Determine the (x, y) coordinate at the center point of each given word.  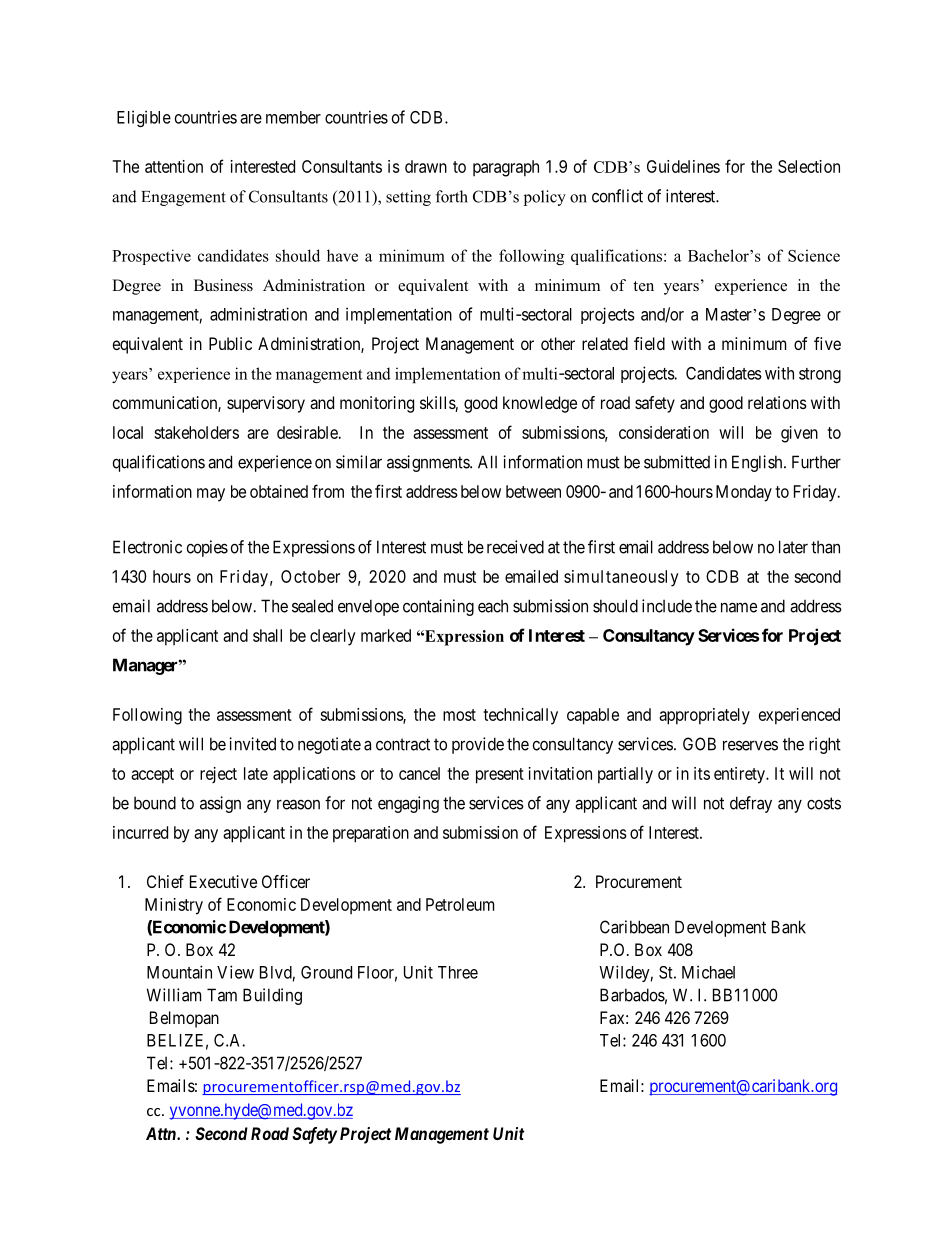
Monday (744, 493)
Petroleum (460, 904)
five (827, 343)
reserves (750, 745)
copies (207, 548)
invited (252, 744)
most (459, 715)
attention (174, 166)
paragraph (506, 168)
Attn (162, 1133)
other (558, 343)
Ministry (174, 906)
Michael (708, 972)
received (515, 547)
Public (230, 343)
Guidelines (683, 166)
